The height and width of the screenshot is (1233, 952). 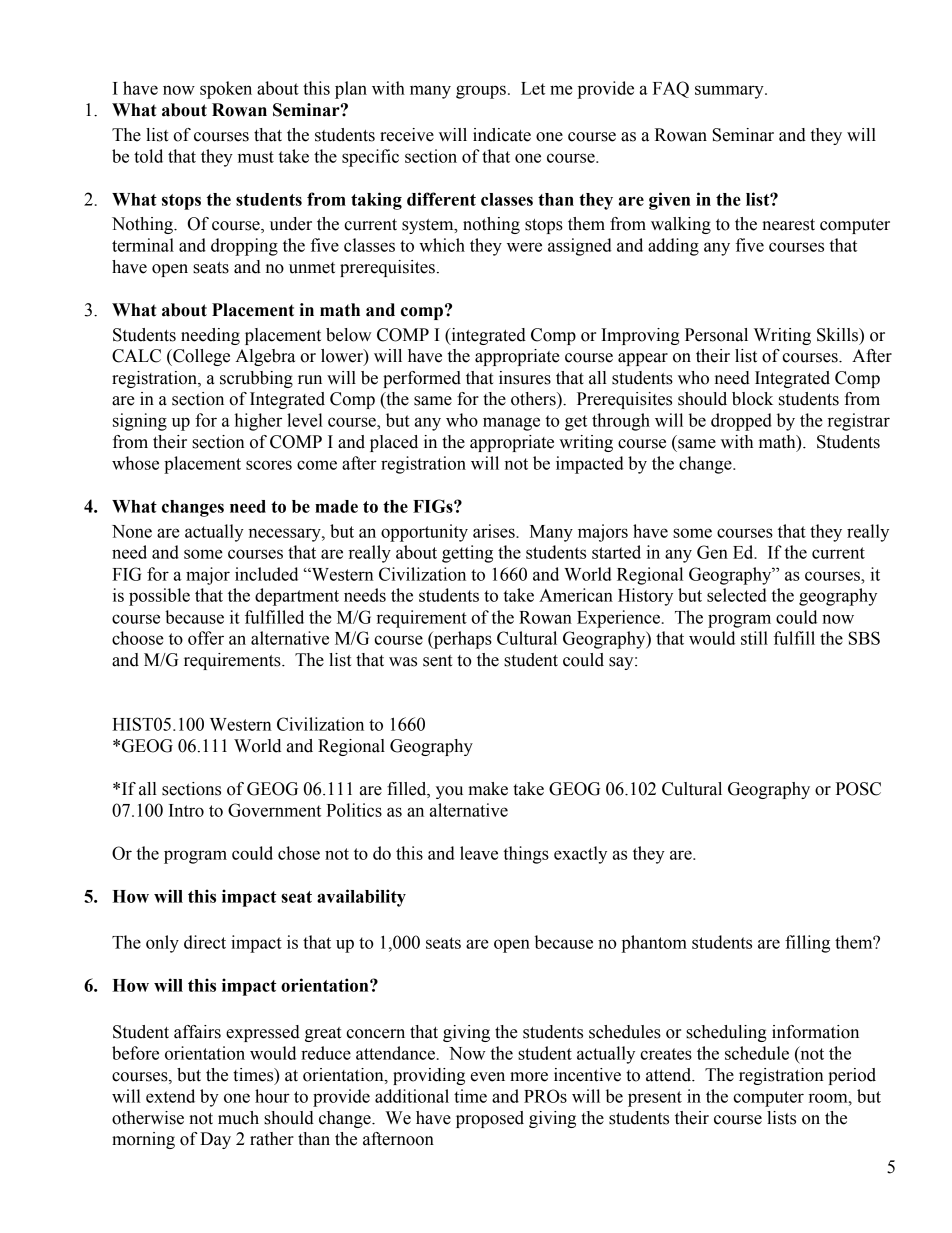 I want to click on still, so click(x=754, y=638).
